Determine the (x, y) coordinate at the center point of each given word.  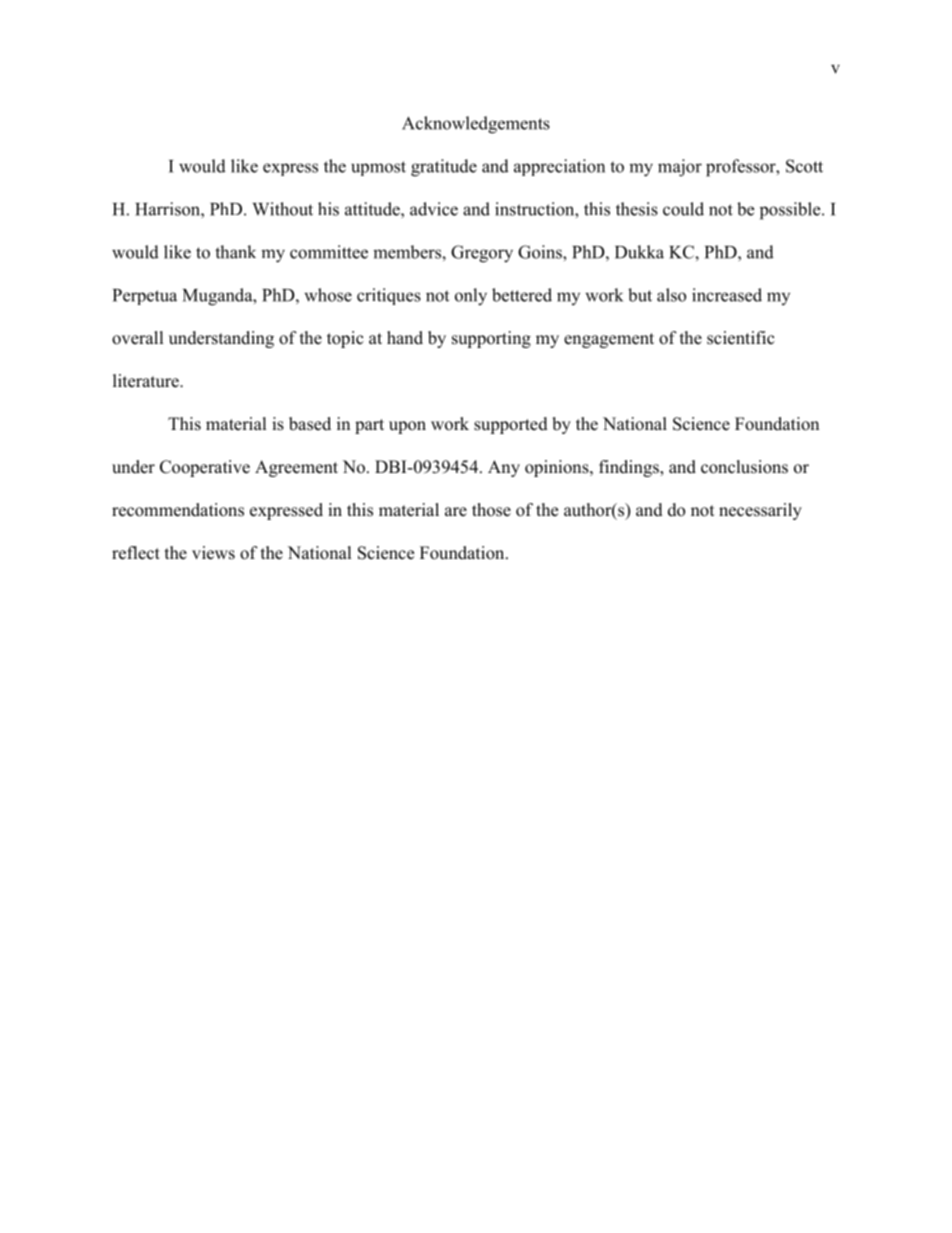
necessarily (760, 511)
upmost (378, 168)
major (680, 168)
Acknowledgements (476, 125)
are (456, 512)
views (213, 553)
